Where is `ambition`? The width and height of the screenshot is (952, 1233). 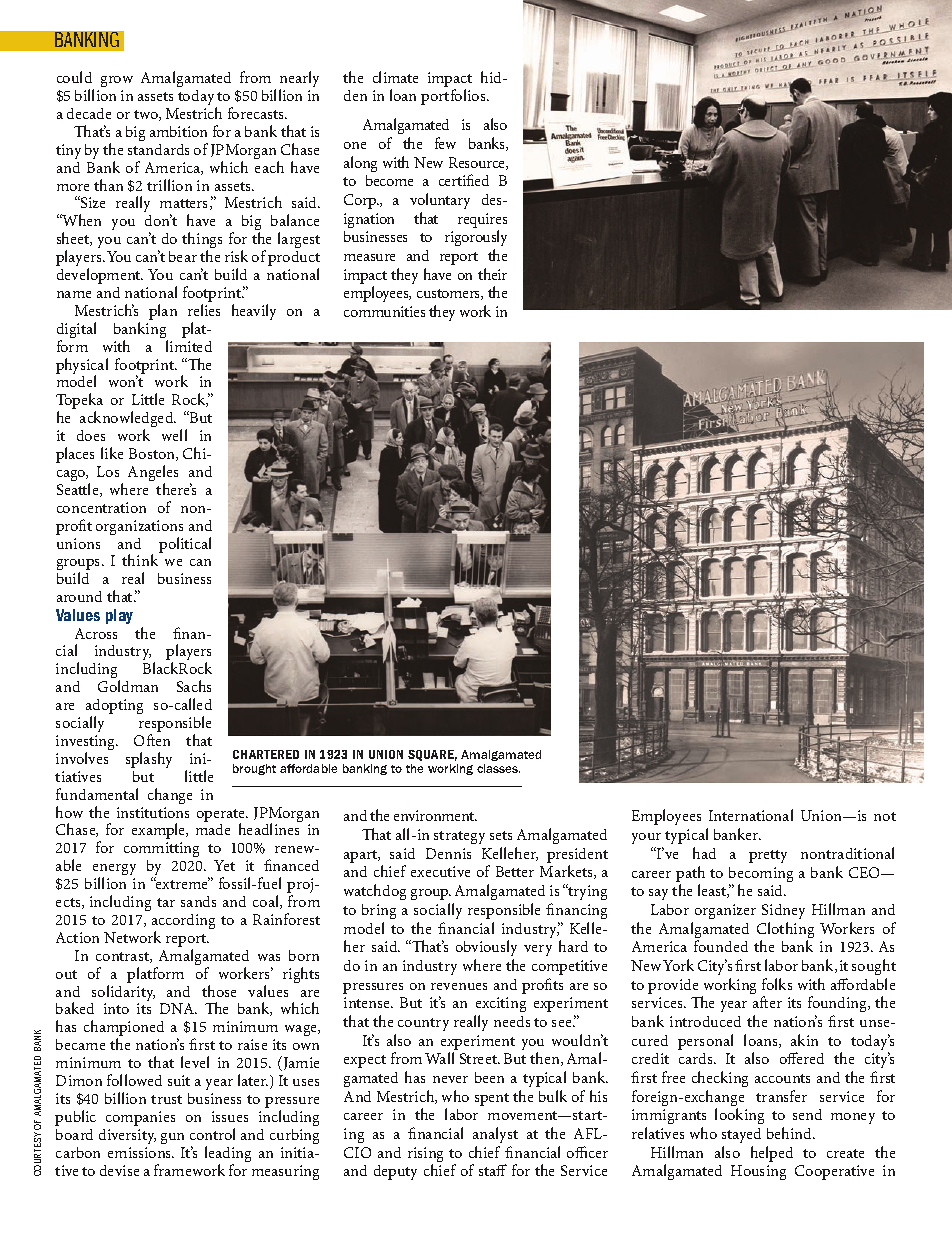
ambition is located at coordinates (178, 131).
